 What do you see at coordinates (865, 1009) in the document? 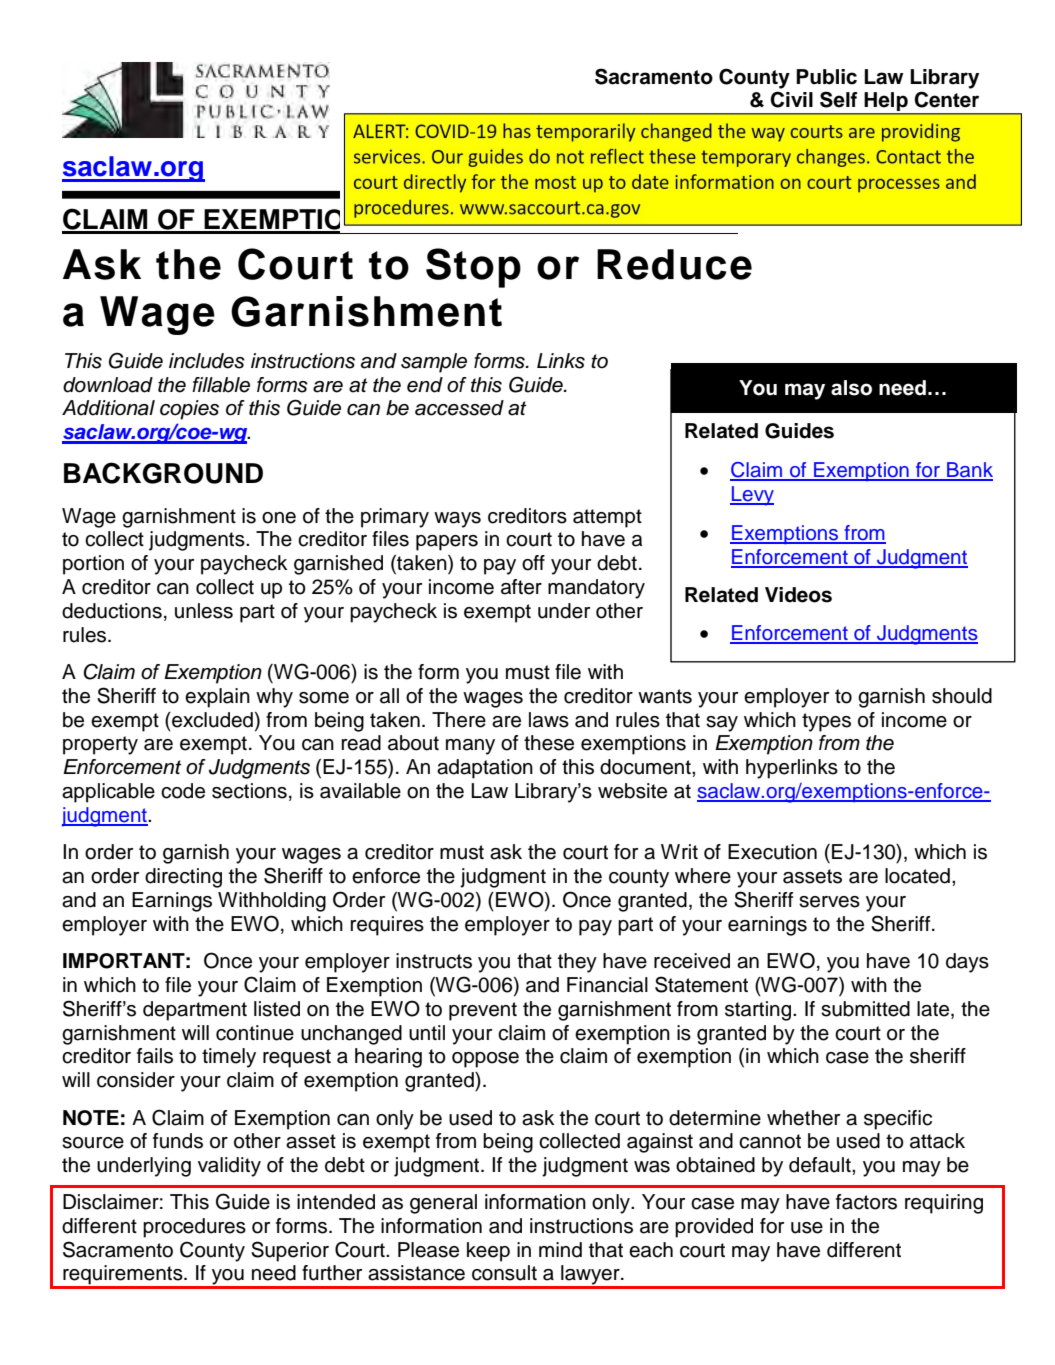
I see `submitted` at bounding box center [865, 1009].
